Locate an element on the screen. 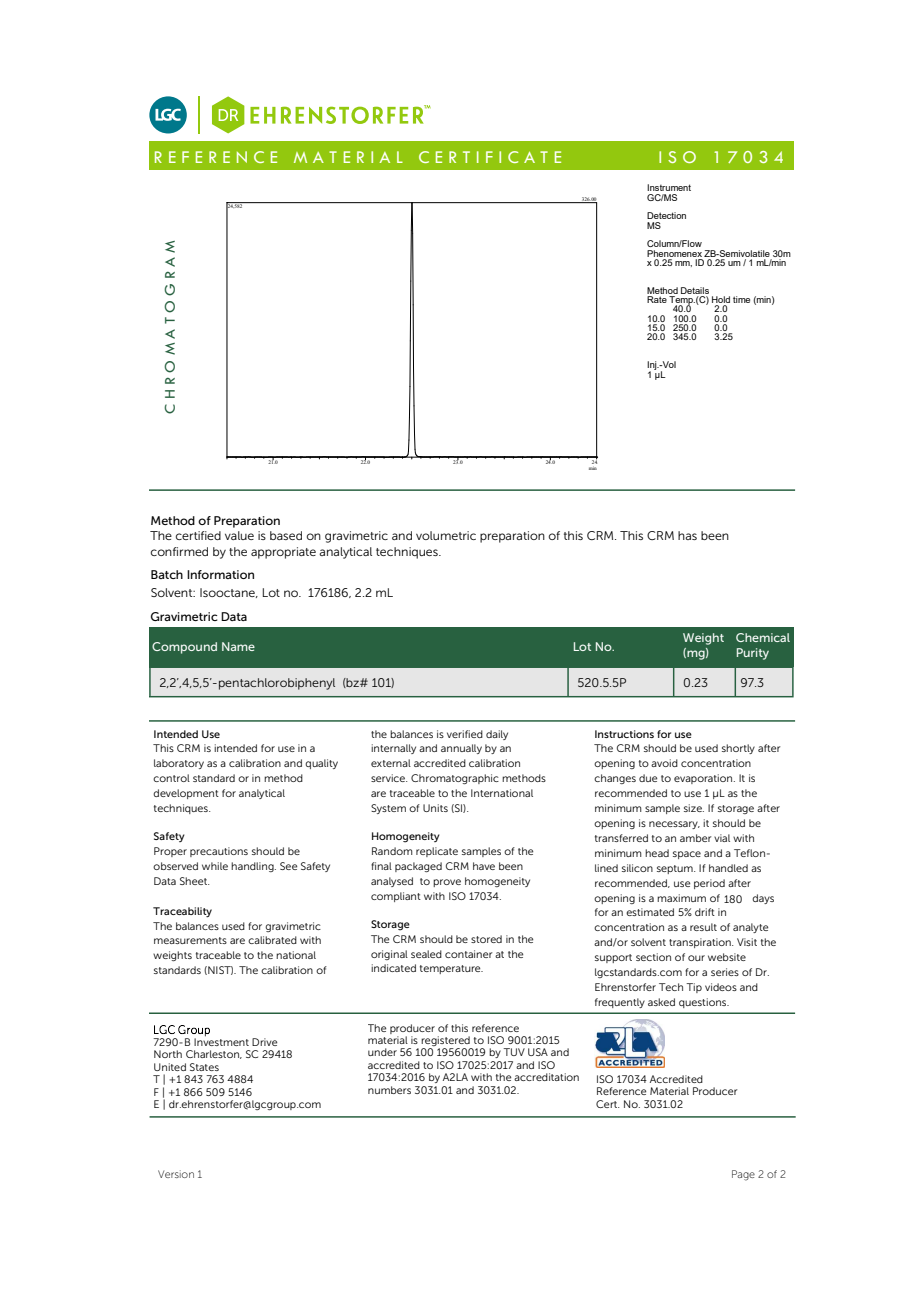  Version is located at coordinates (176, 1174).
